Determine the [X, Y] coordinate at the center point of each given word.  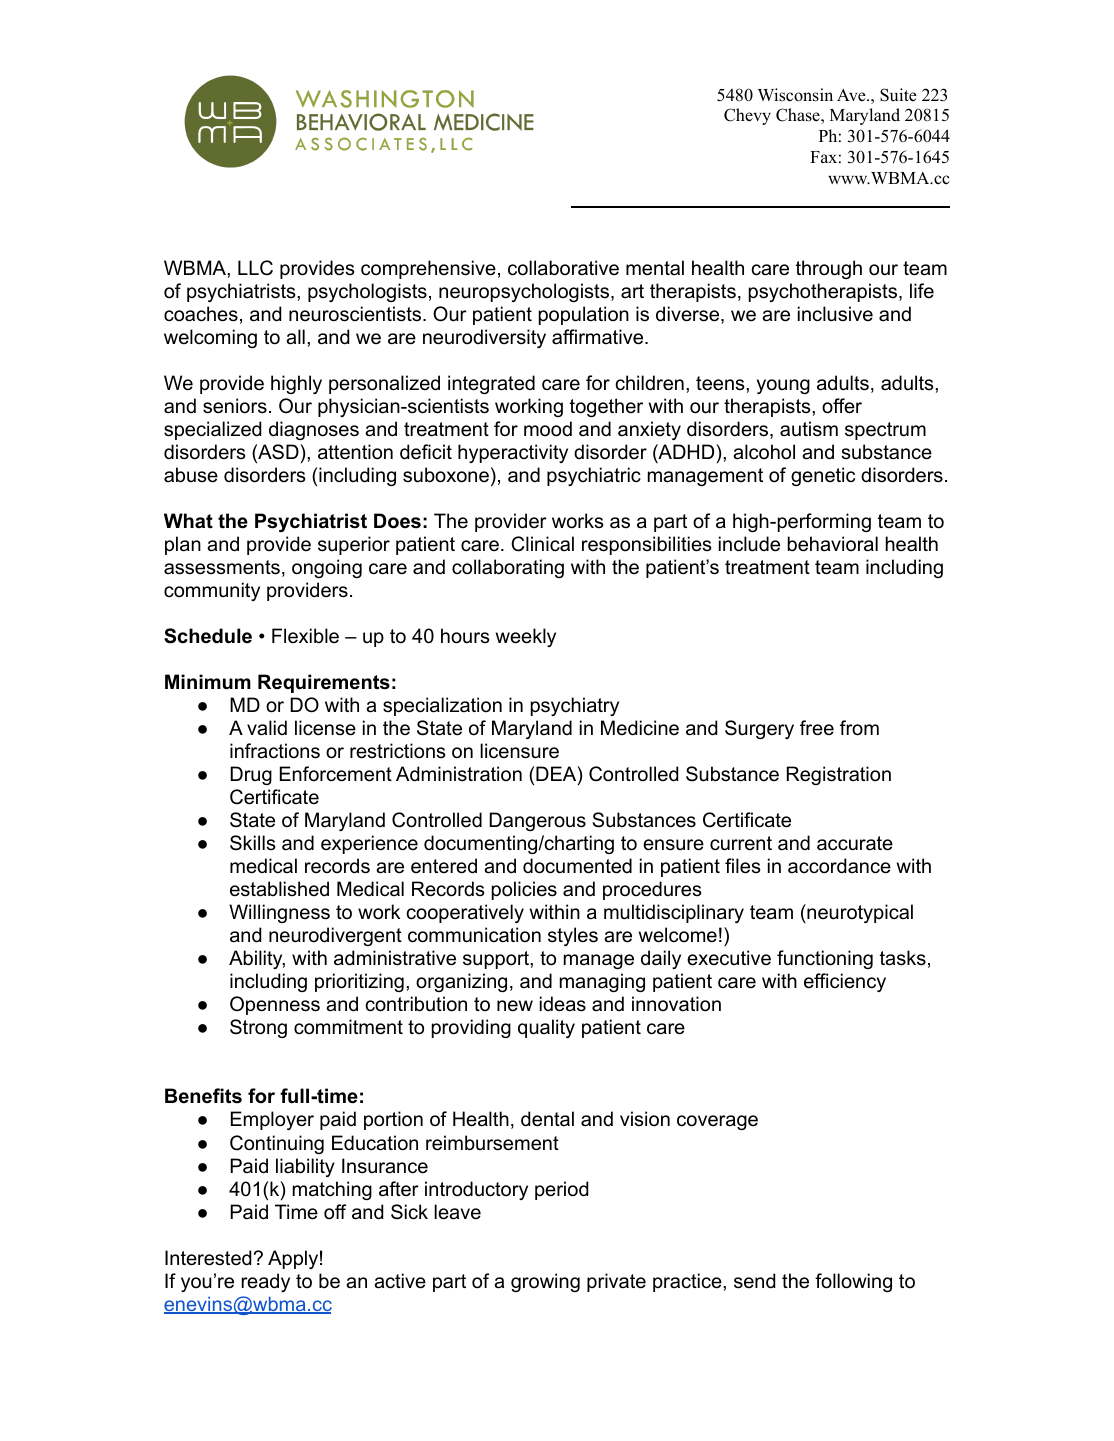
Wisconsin [795, 95]
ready [265, 1282]
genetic [823, 476]
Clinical [542, 544]
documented [577, 866]
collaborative [563, 268]
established [279, 889]
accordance [839, 866]
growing [545, 1282]
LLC [255, 268]
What [188, 521]
